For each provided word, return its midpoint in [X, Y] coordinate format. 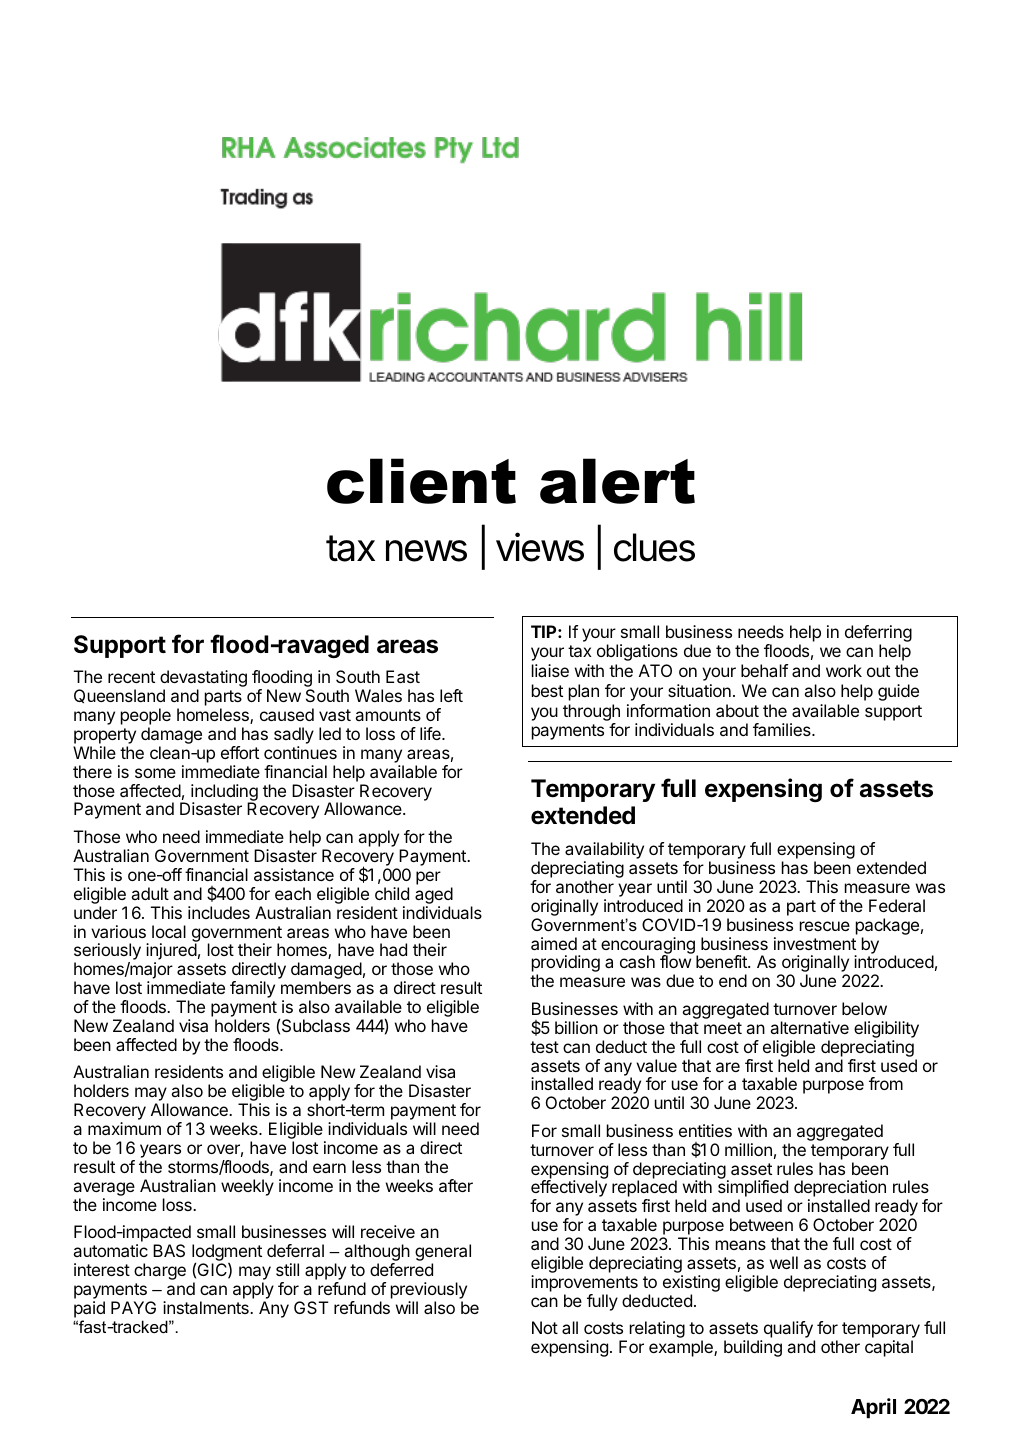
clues [654, 547]
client [421, 481]
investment [815, 943]
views [540, 547]
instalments [207, 1307]
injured [171, 953]
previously [429, 1290]
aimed [554, 943]
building [753, 1348]
